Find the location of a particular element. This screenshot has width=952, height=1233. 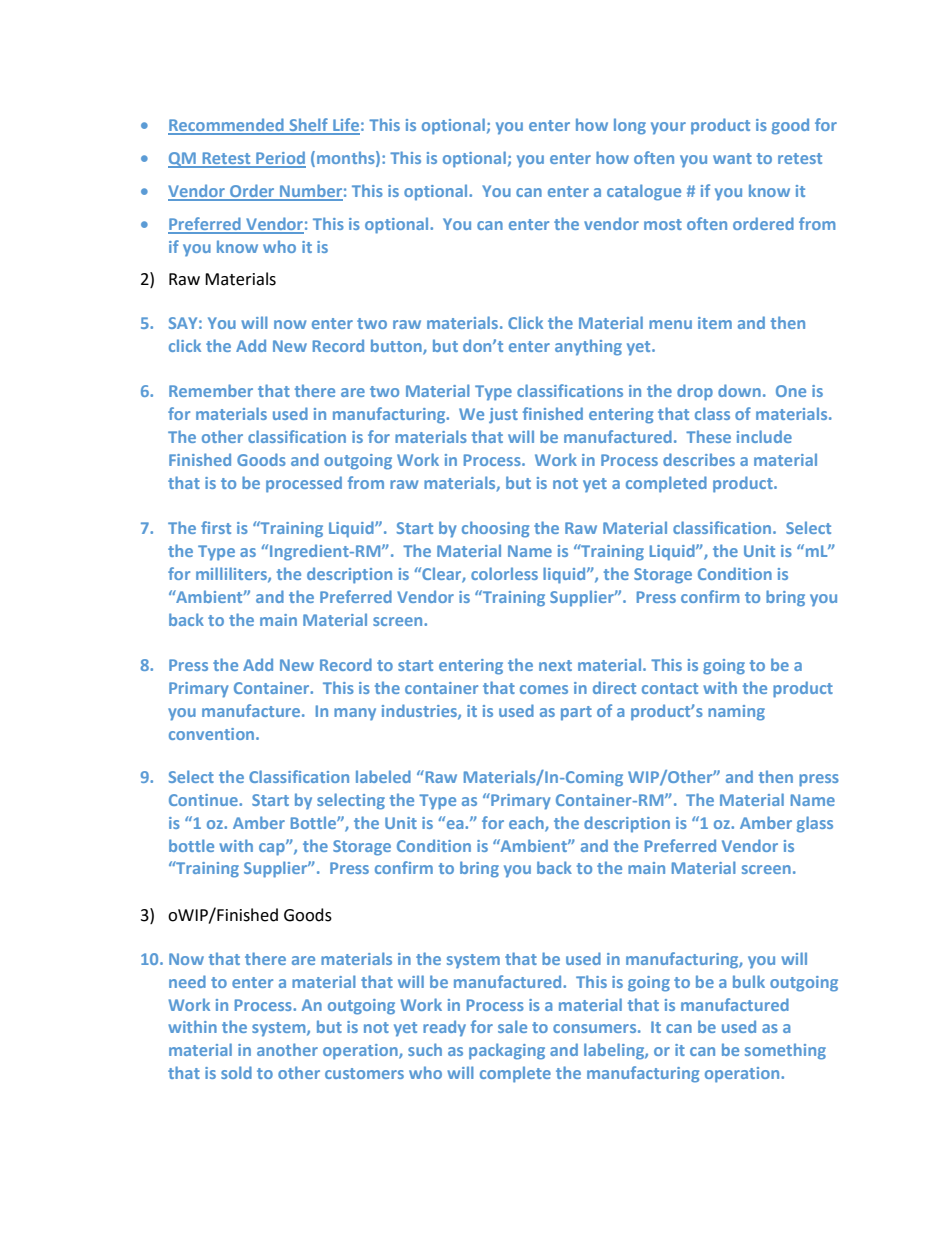

packaging is located at coordinates (507, 1051).
